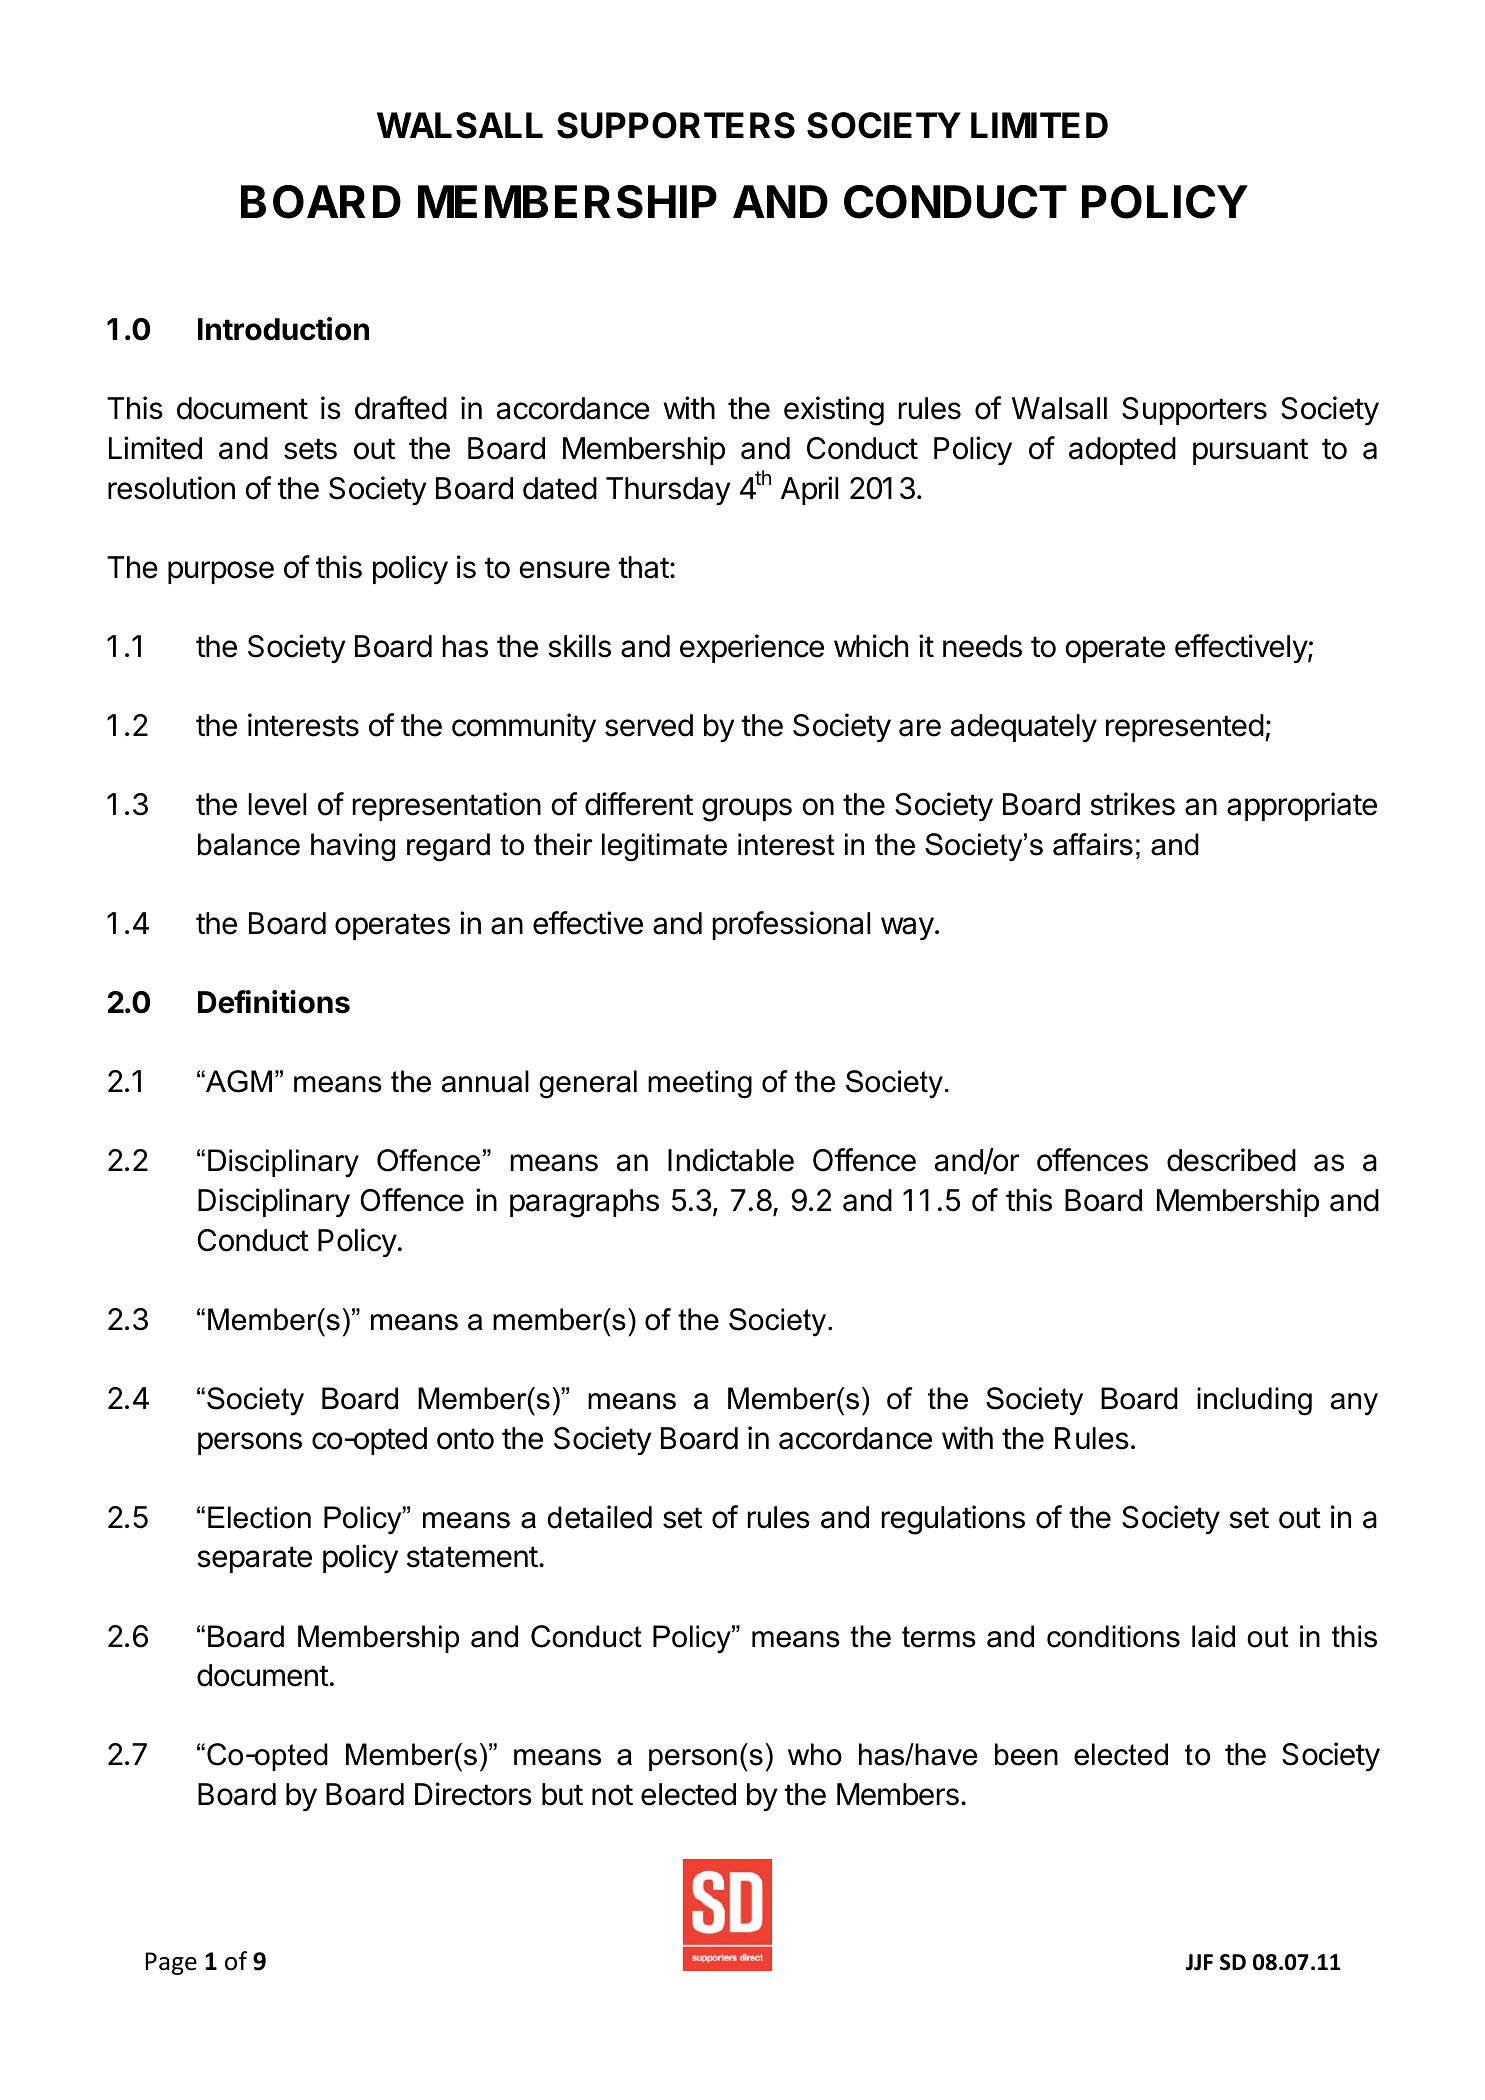 This page has width=1485, height=2100. Describe the element at coordinates (700, 1084) in the page. I see `meeting` at that location.
